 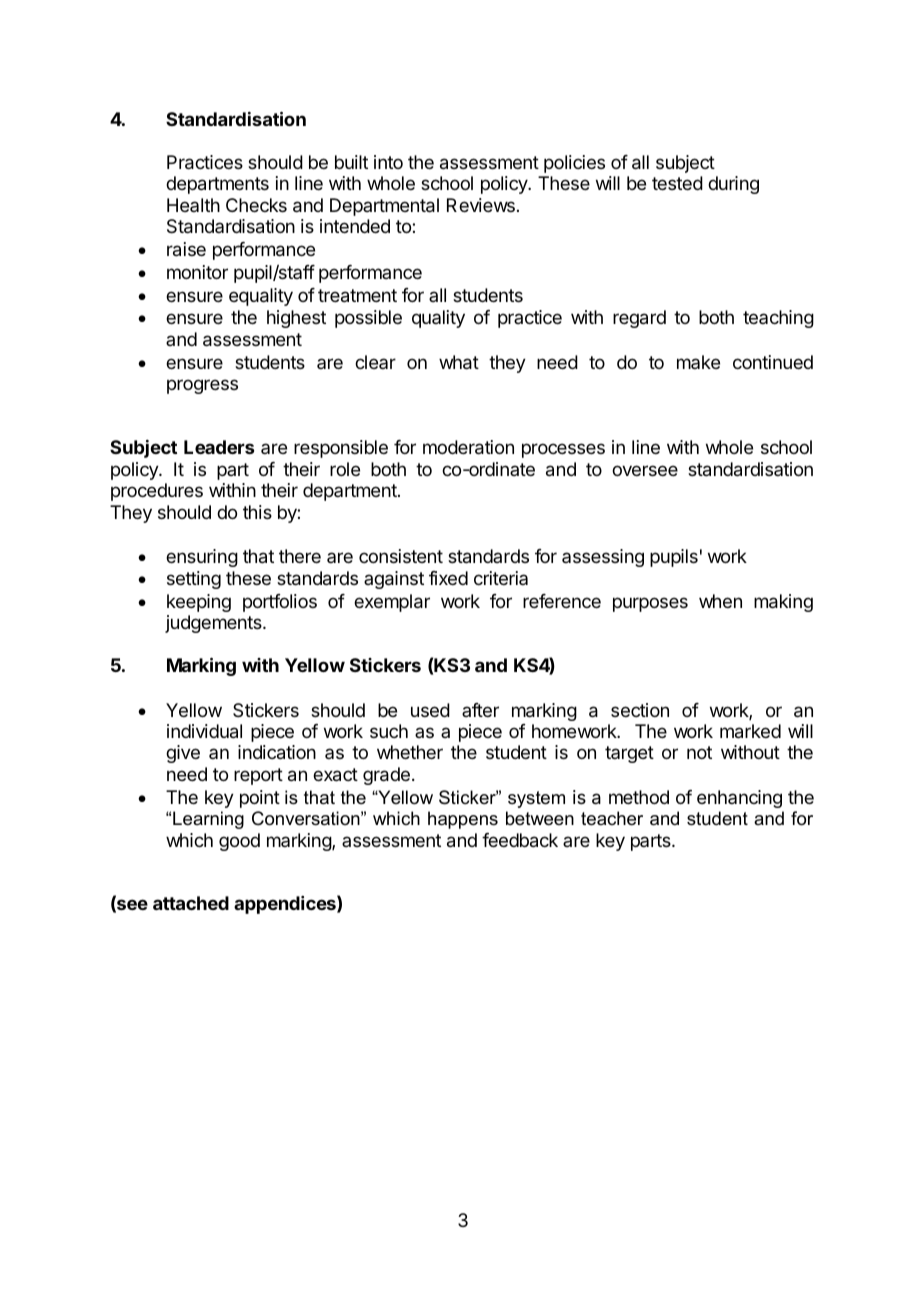 I want to click on consistent, so click(x=401, y=556).
